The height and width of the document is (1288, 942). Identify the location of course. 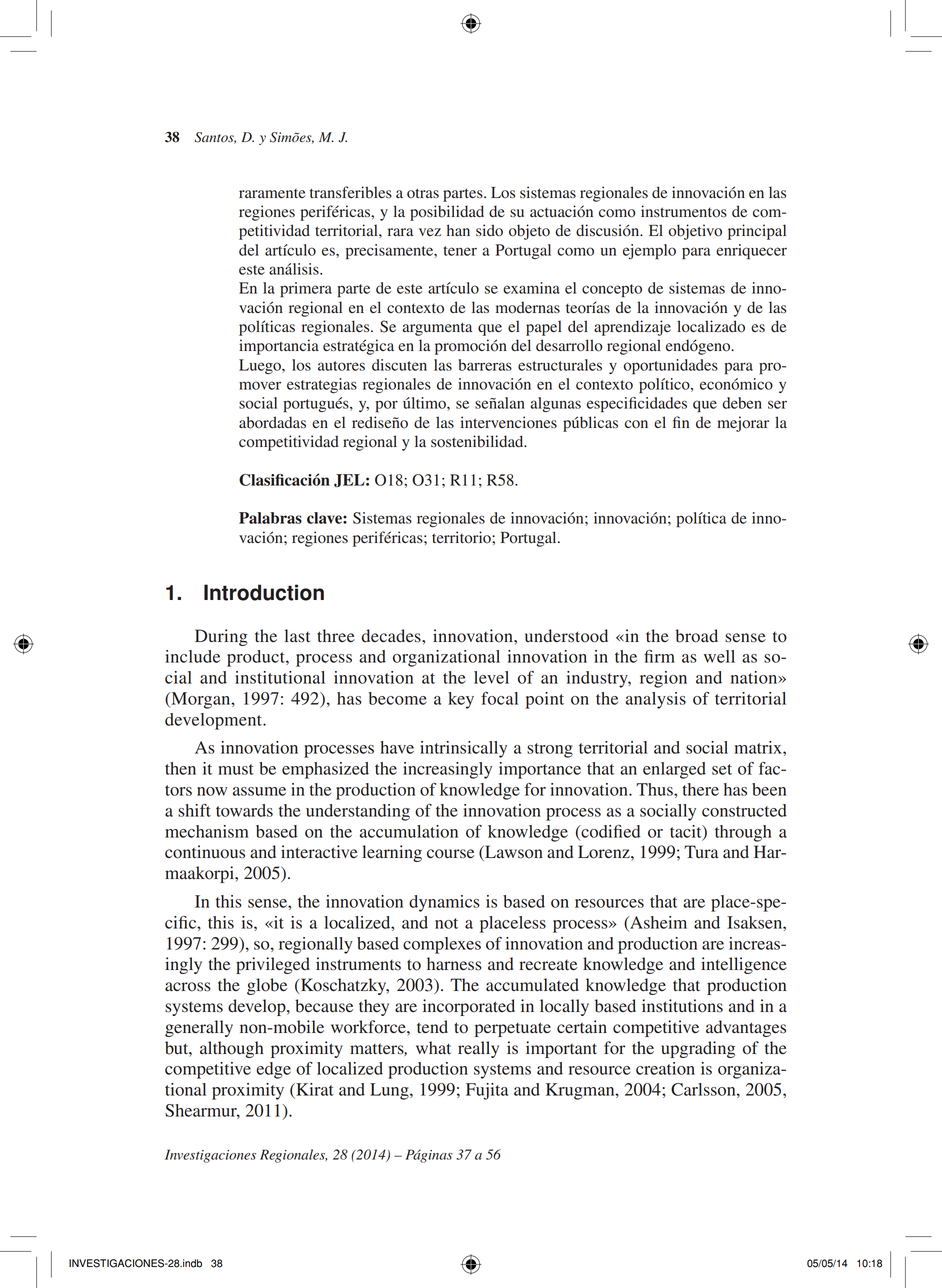
(450, 854).
